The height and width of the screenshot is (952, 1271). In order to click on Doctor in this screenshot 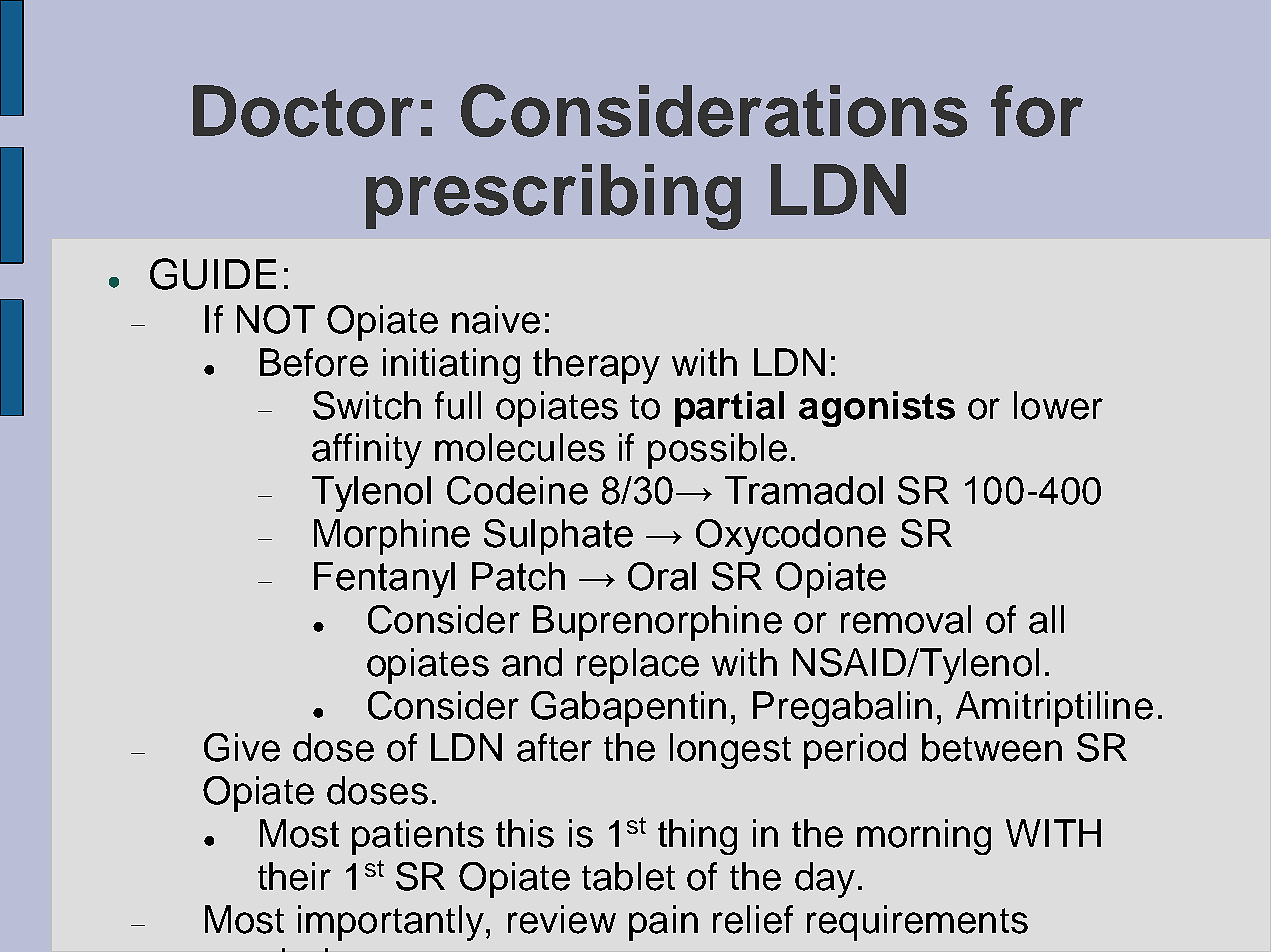, I will do `click(303, 111)`.
